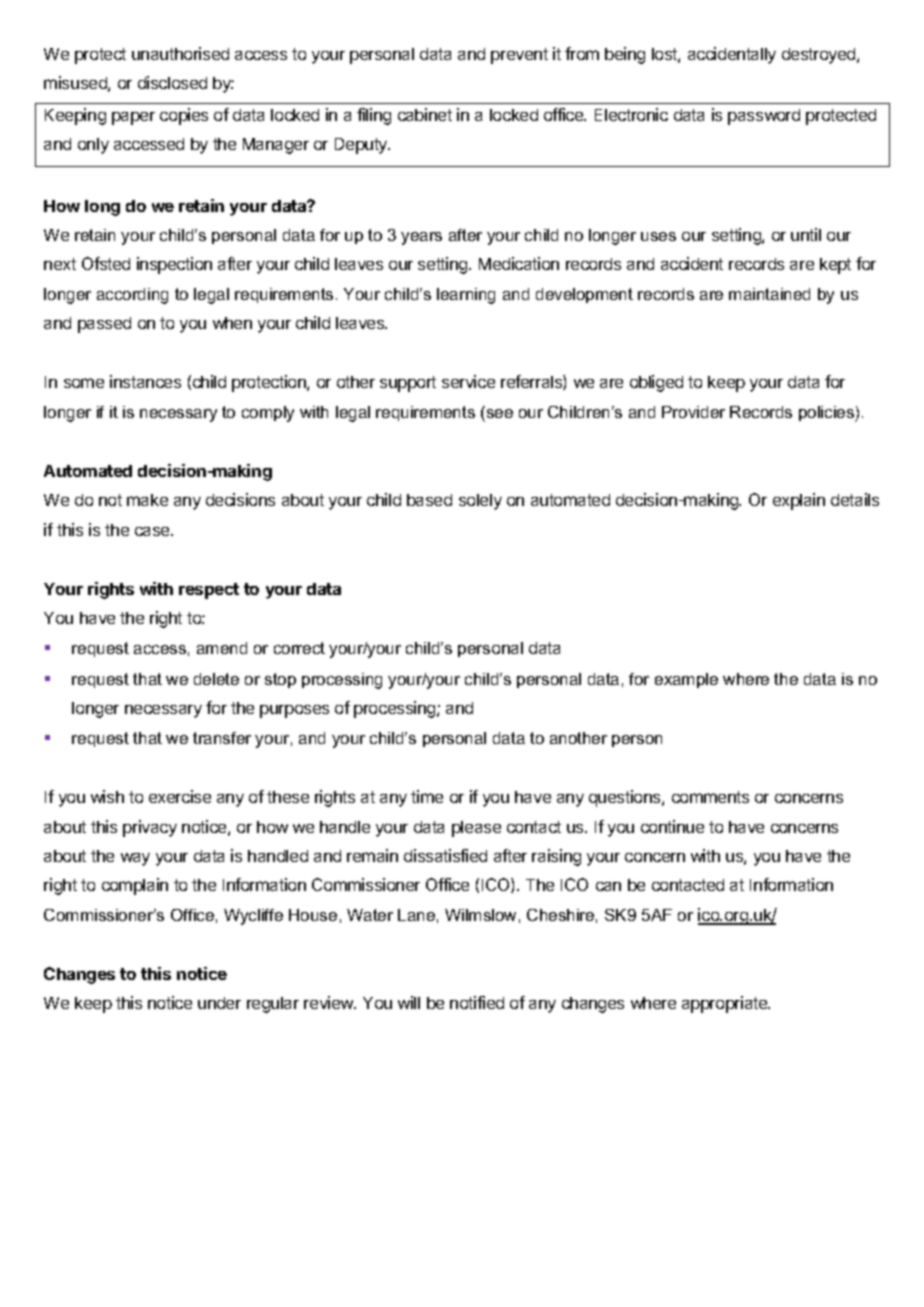  I want to click on appropriate, so click(726, 1004).
